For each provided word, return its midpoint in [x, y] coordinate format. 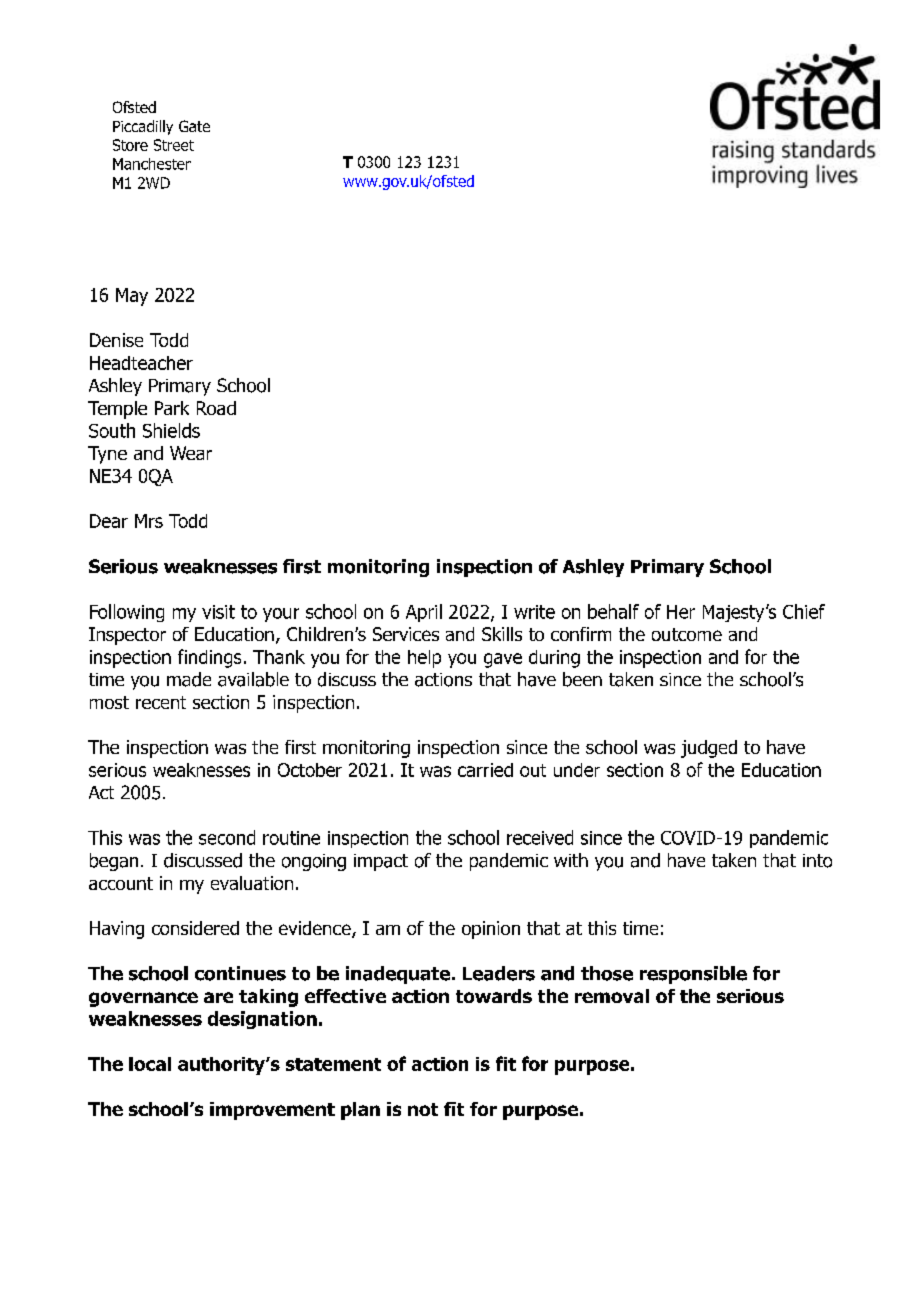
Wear [191, 453]
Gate [194, 126]
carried [485, 770]
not [423, 1109]
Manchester [152, 164]
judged [709, 749]
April [424, 613]
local [150, 1064]
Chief [804, 611]
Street [174, 145]
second [227, 837]
